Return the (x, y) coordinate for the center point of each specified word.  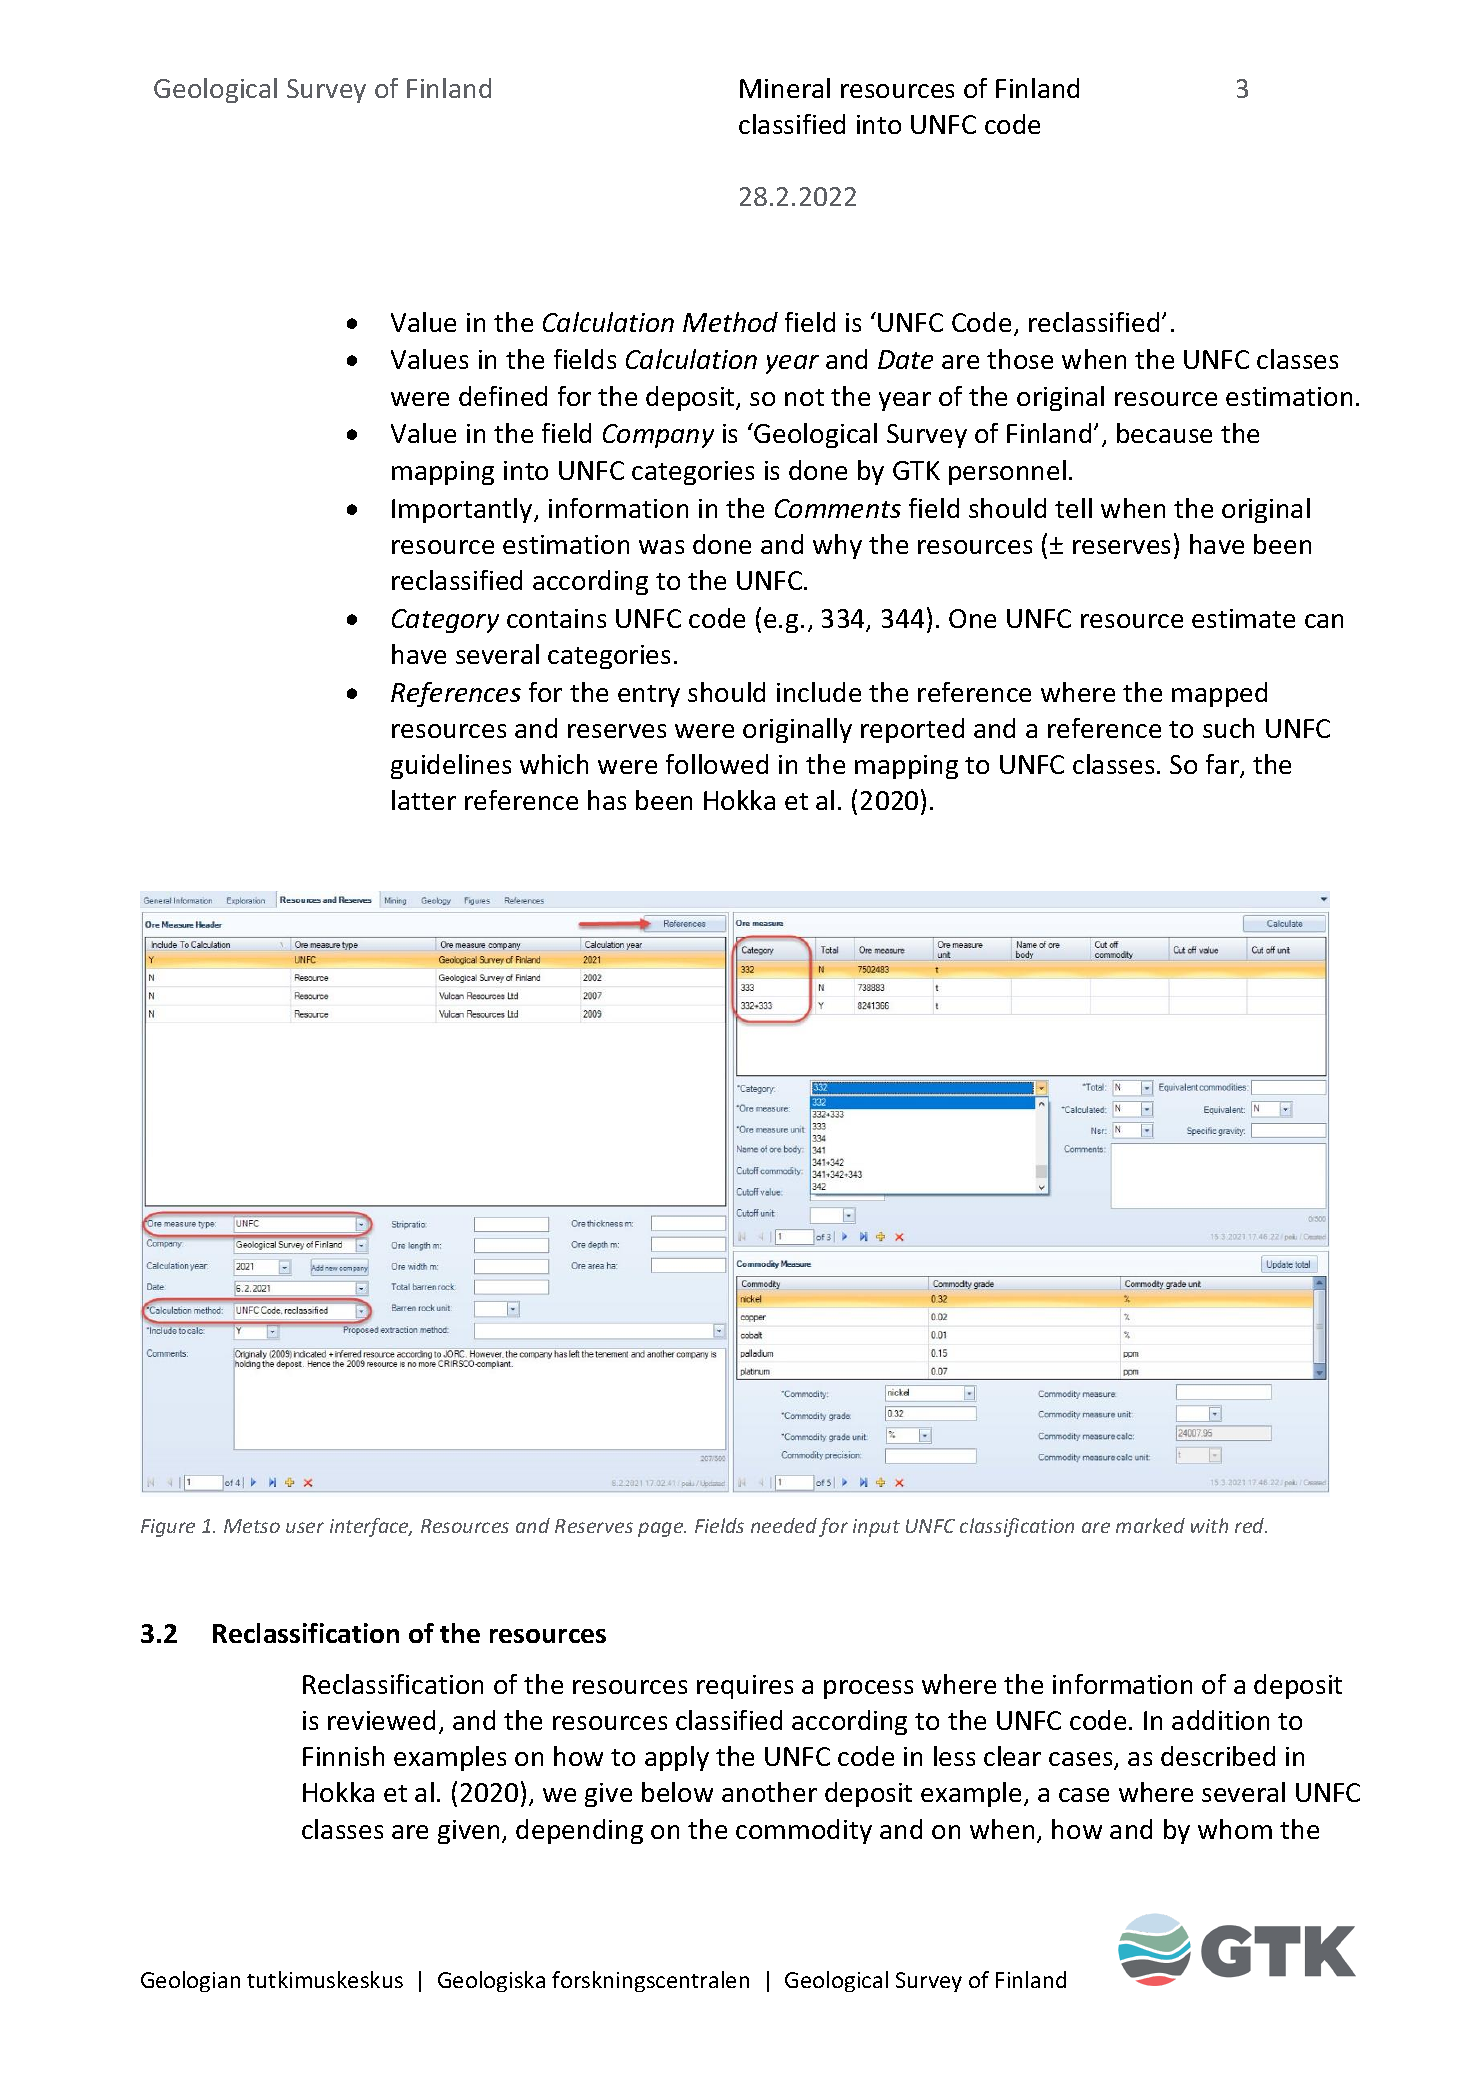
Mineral (785, 88)
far (1223, 765)
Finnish (343, 1756)
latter (424, 800)
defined (503, 396)
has (607, 800)
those (1020, 359)
